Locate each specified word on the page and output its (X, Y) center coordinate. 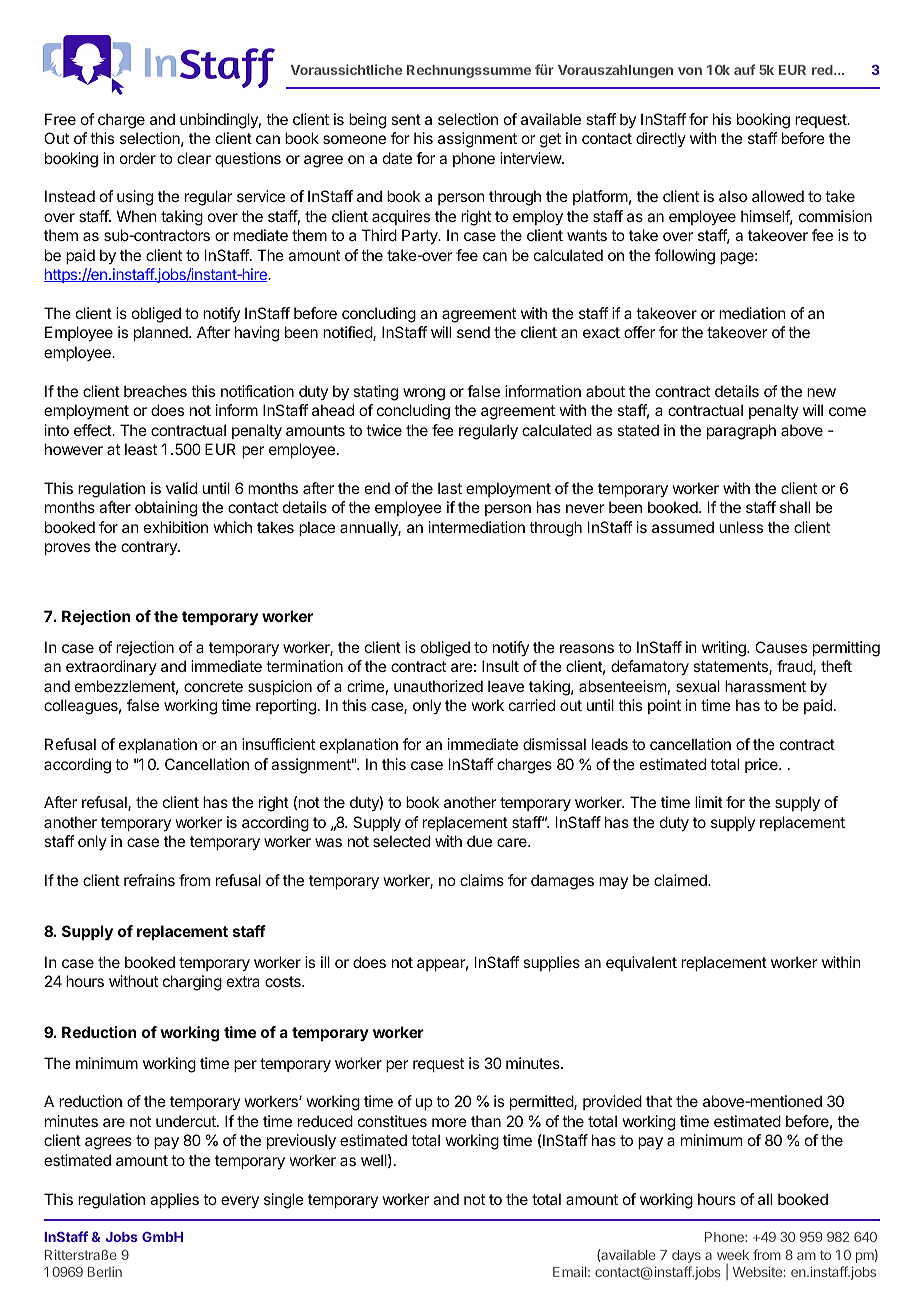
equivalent (641, 963)
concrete (213, 686)
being (367, 121)
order (138, 158)
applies (174, 1200)
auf (744, 69)
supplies (551, 963)
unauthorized (438, 686)
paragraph (741, 432)
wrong (424, 394)
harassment (765, 686)
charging (192, 983)
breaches (155, 391)
